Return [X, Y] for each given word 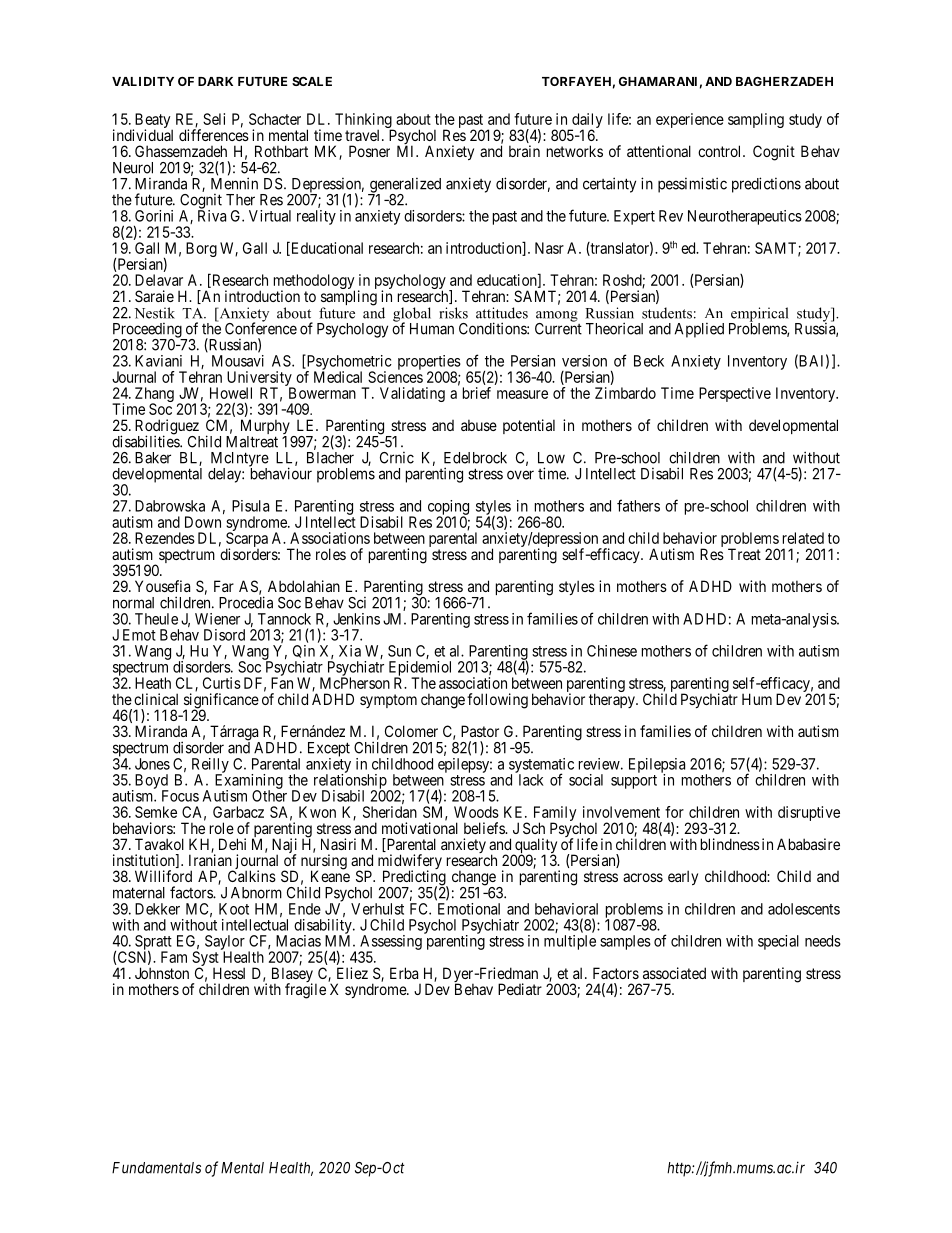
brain [524, 151]
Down [203, 522]
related [803, 538]
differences [214, 135]
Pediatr [520, 989]
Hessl [229, 973]
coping [448, 508]
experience [690, 120]
